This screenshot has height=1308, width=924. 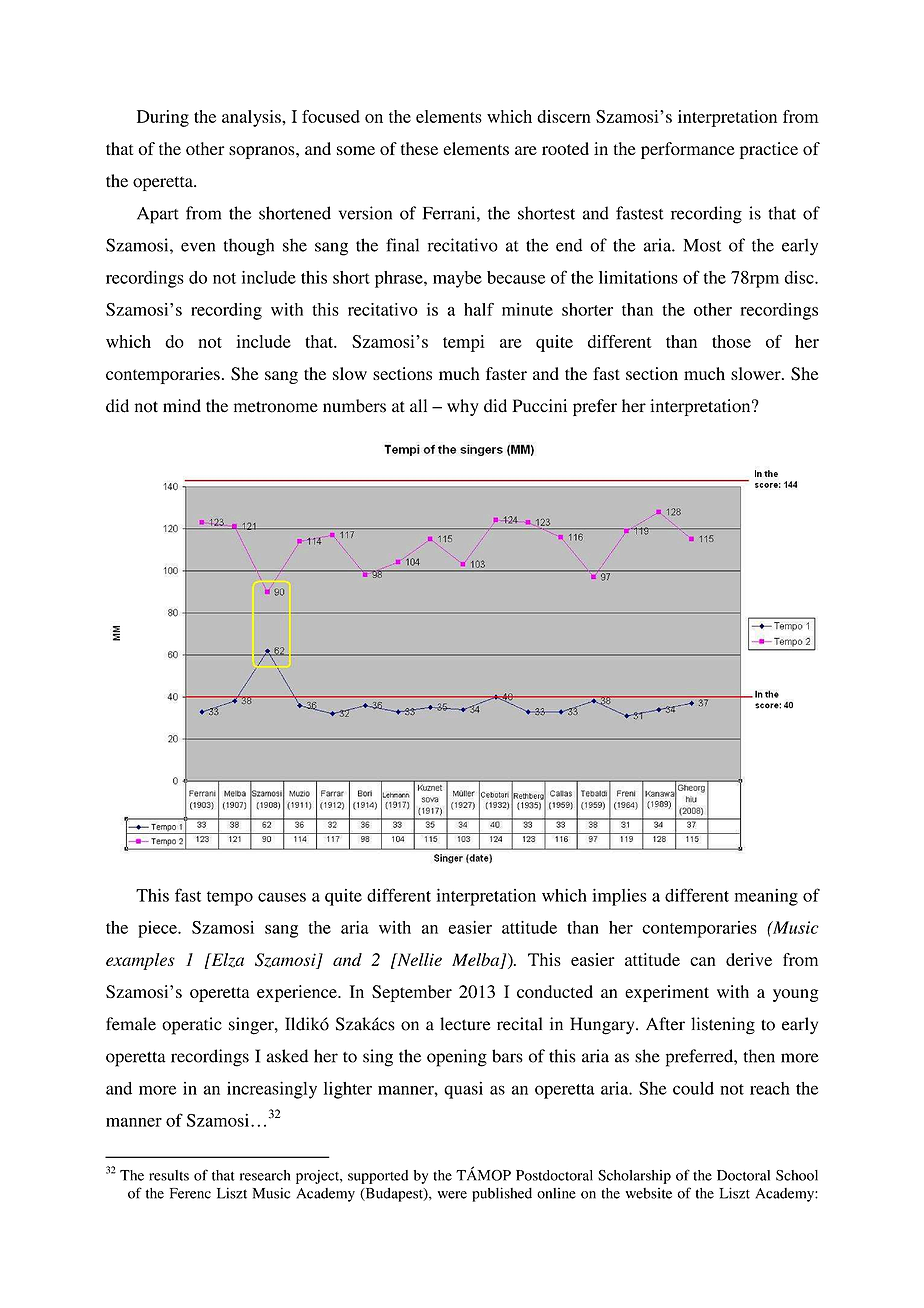 I want to click on Melba, so click(x=477, y=960).
